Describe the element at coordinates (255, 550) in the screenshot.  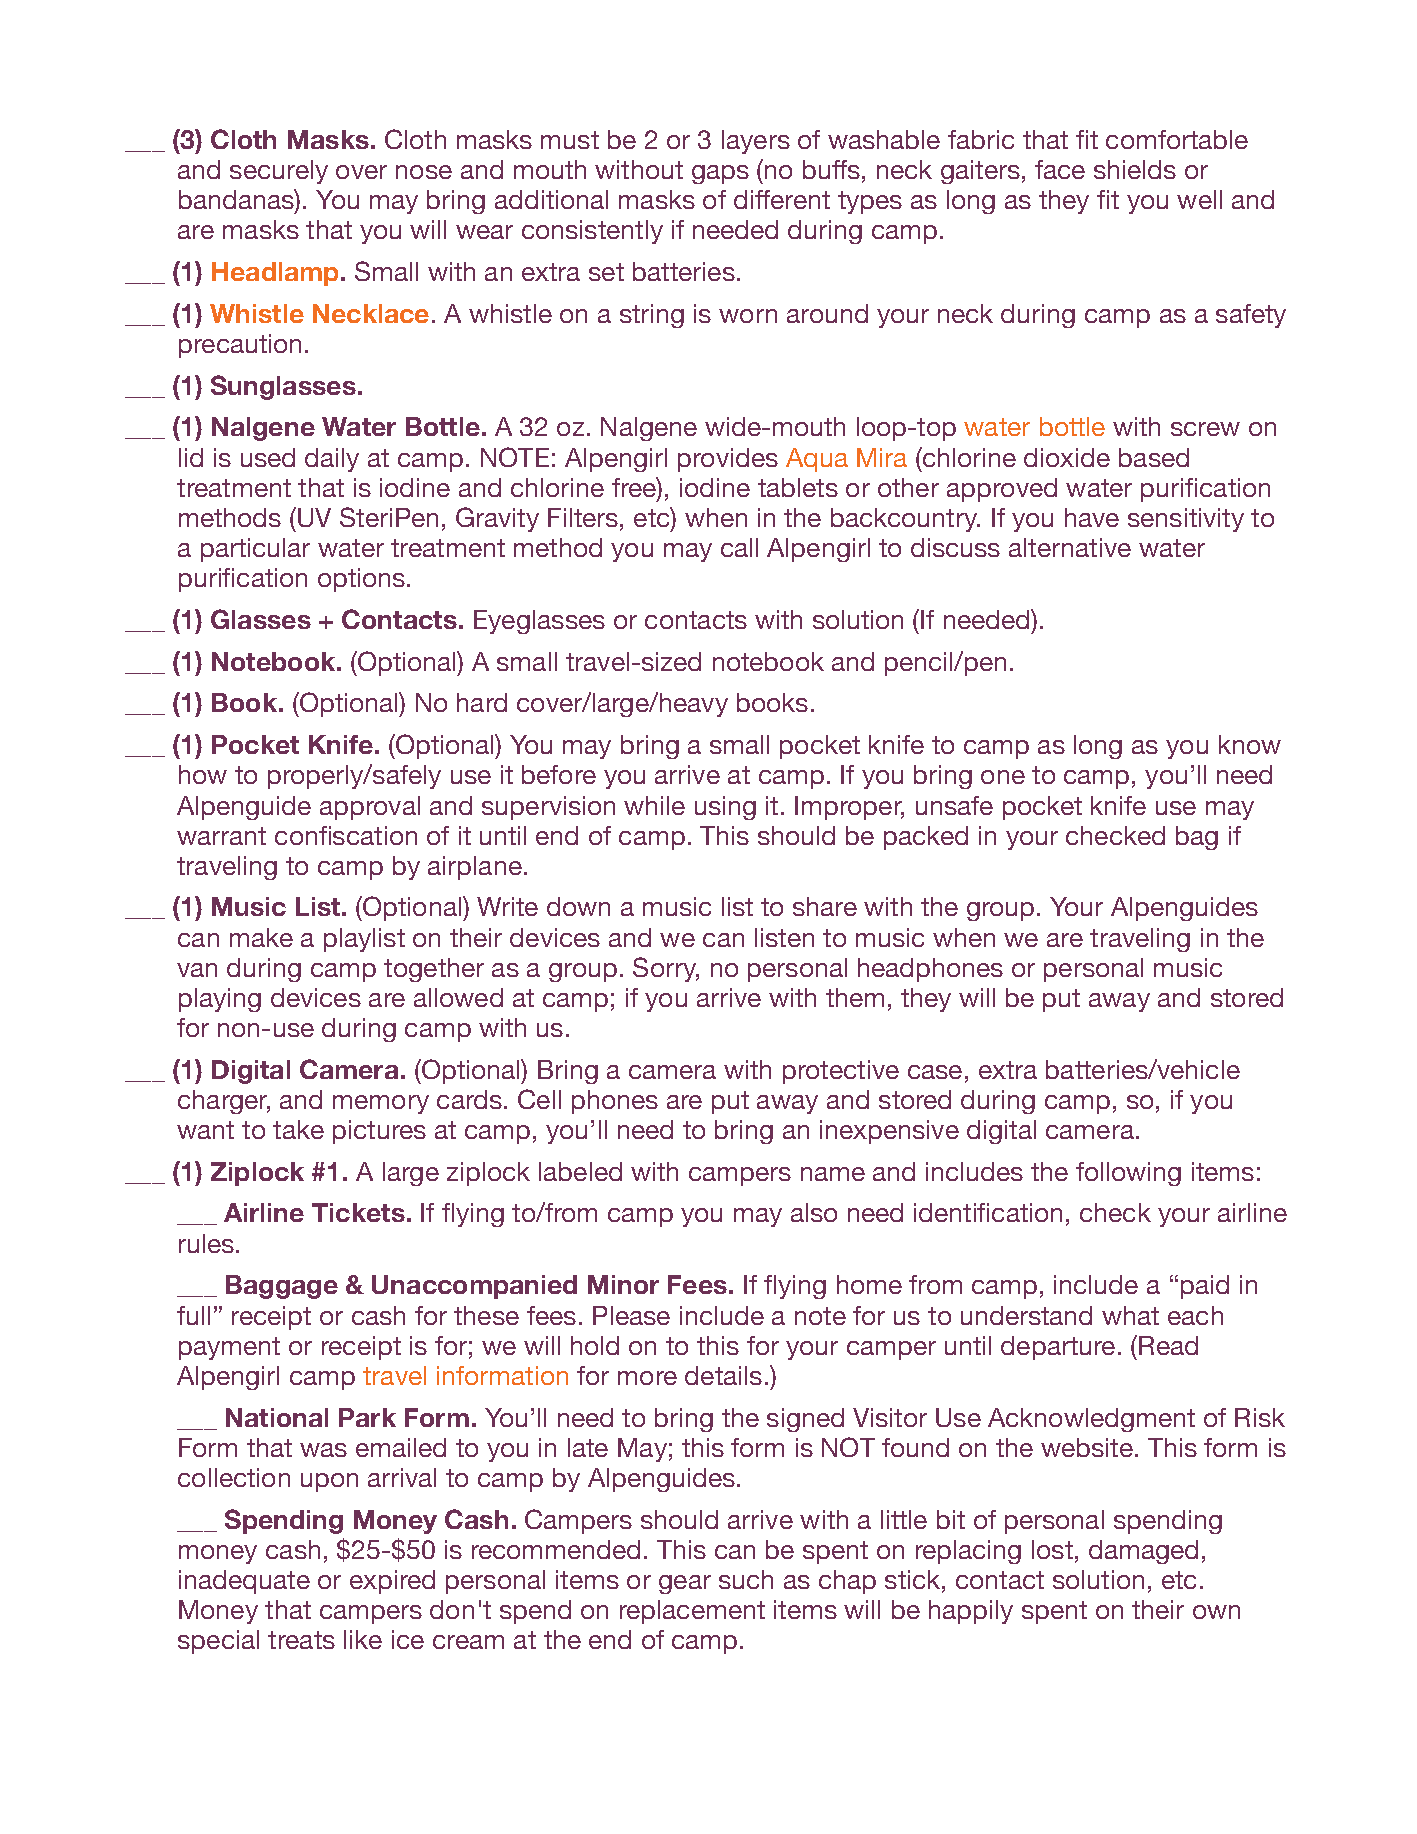
I see `particular` at that location.
